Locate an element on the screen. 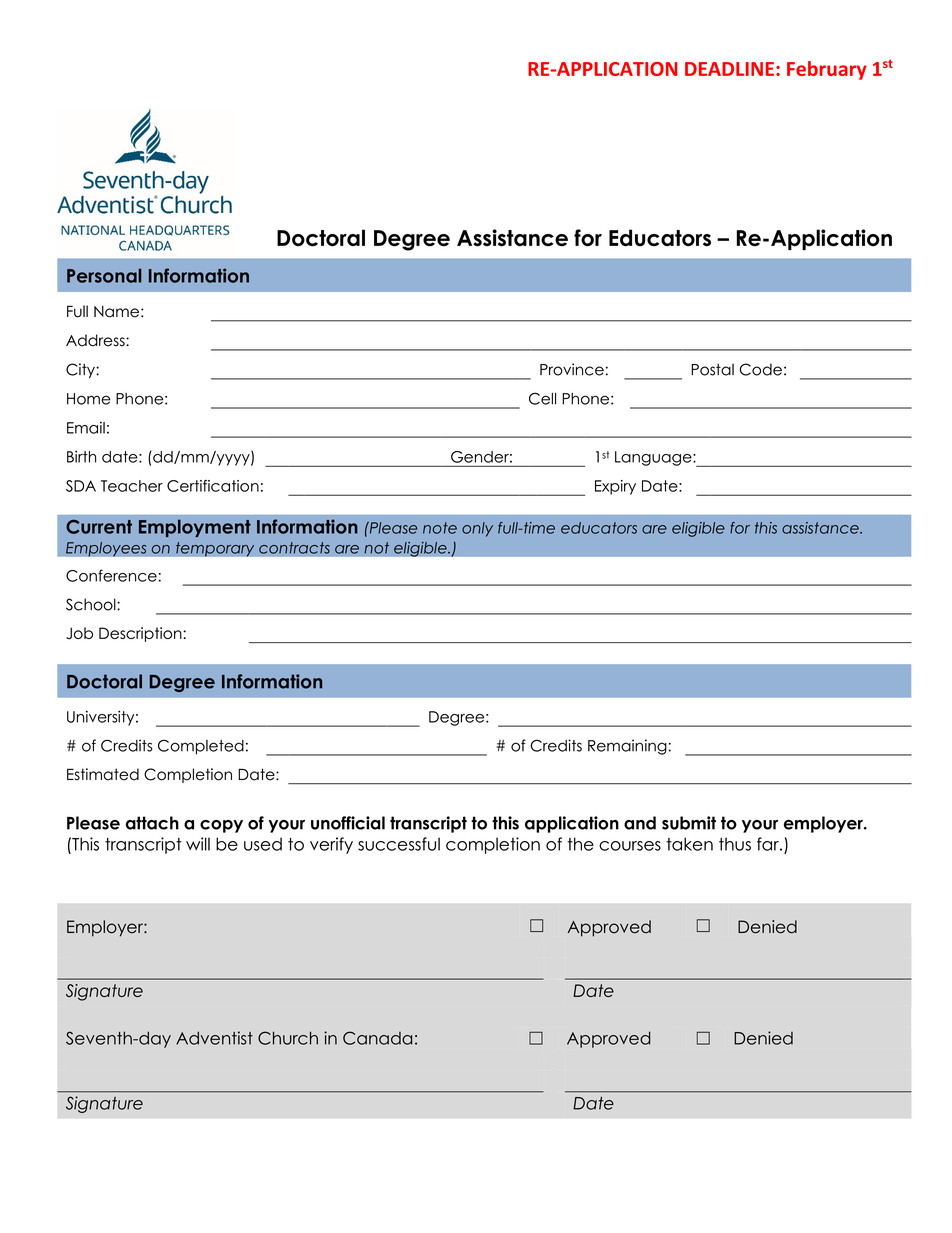 The image size is (952, 1233). Home is located at coordinates (89, 399).
